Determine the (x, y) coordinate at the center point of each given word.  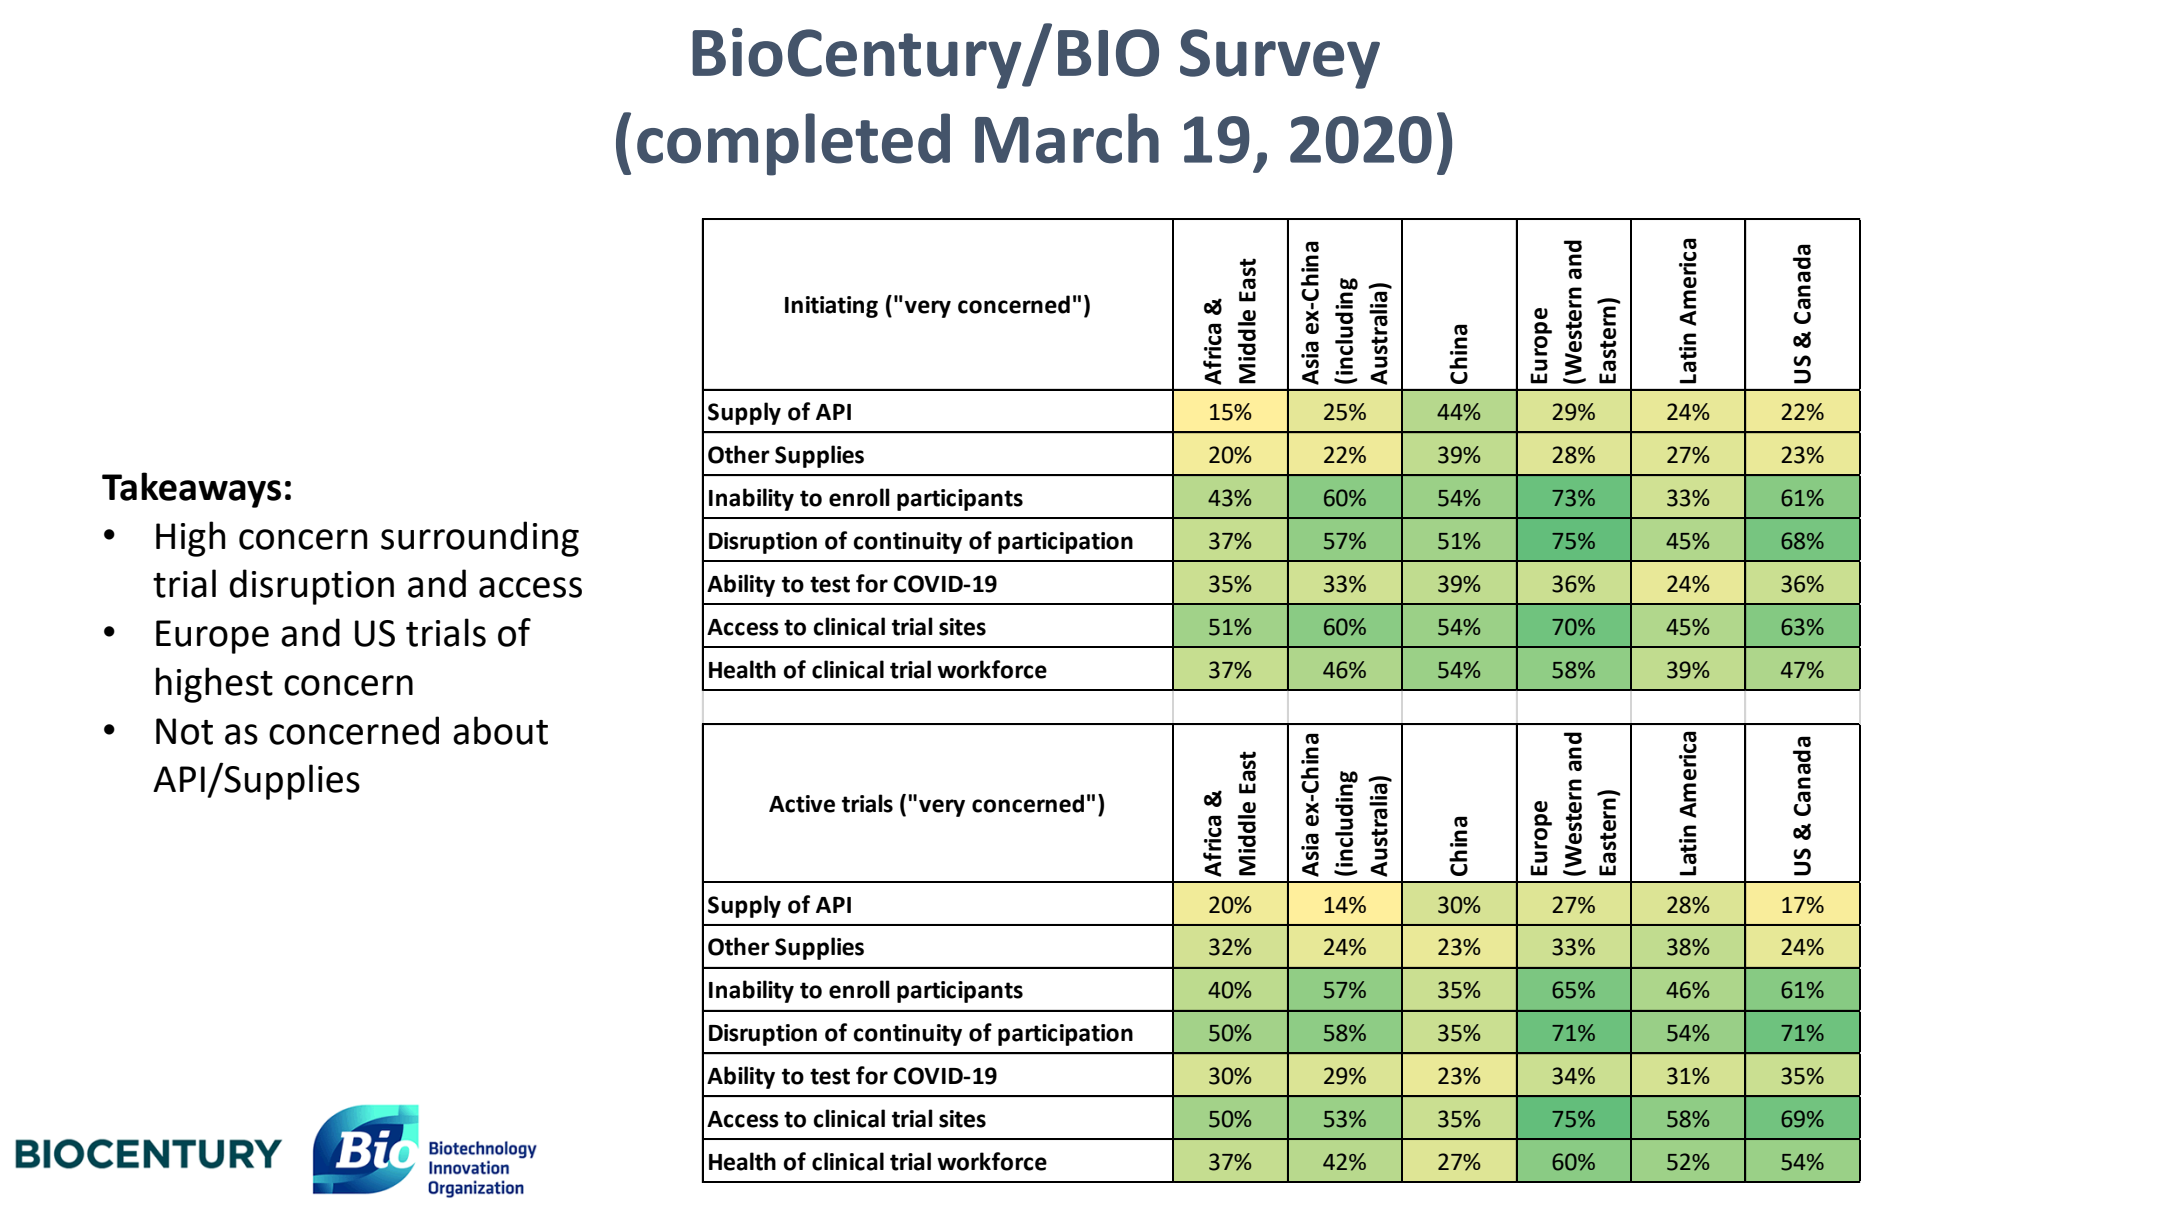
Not (184, 731)
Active (802, 804)
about (500, 730)
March (1067, 138)
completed (793, 144)
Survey (1280, 59)
